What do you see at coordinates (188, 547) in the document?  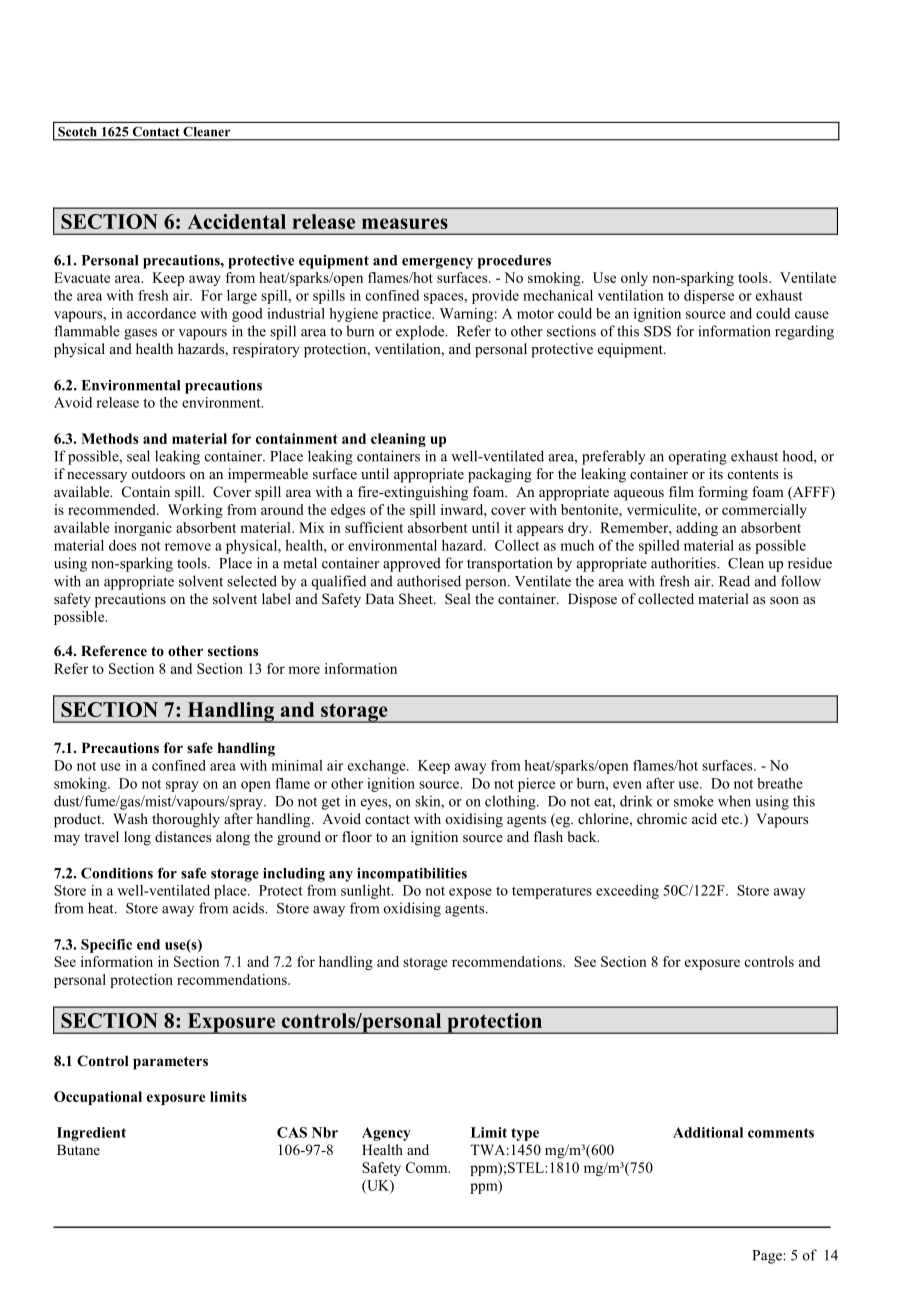 I see `remove` at bounding box center [188, 547].
